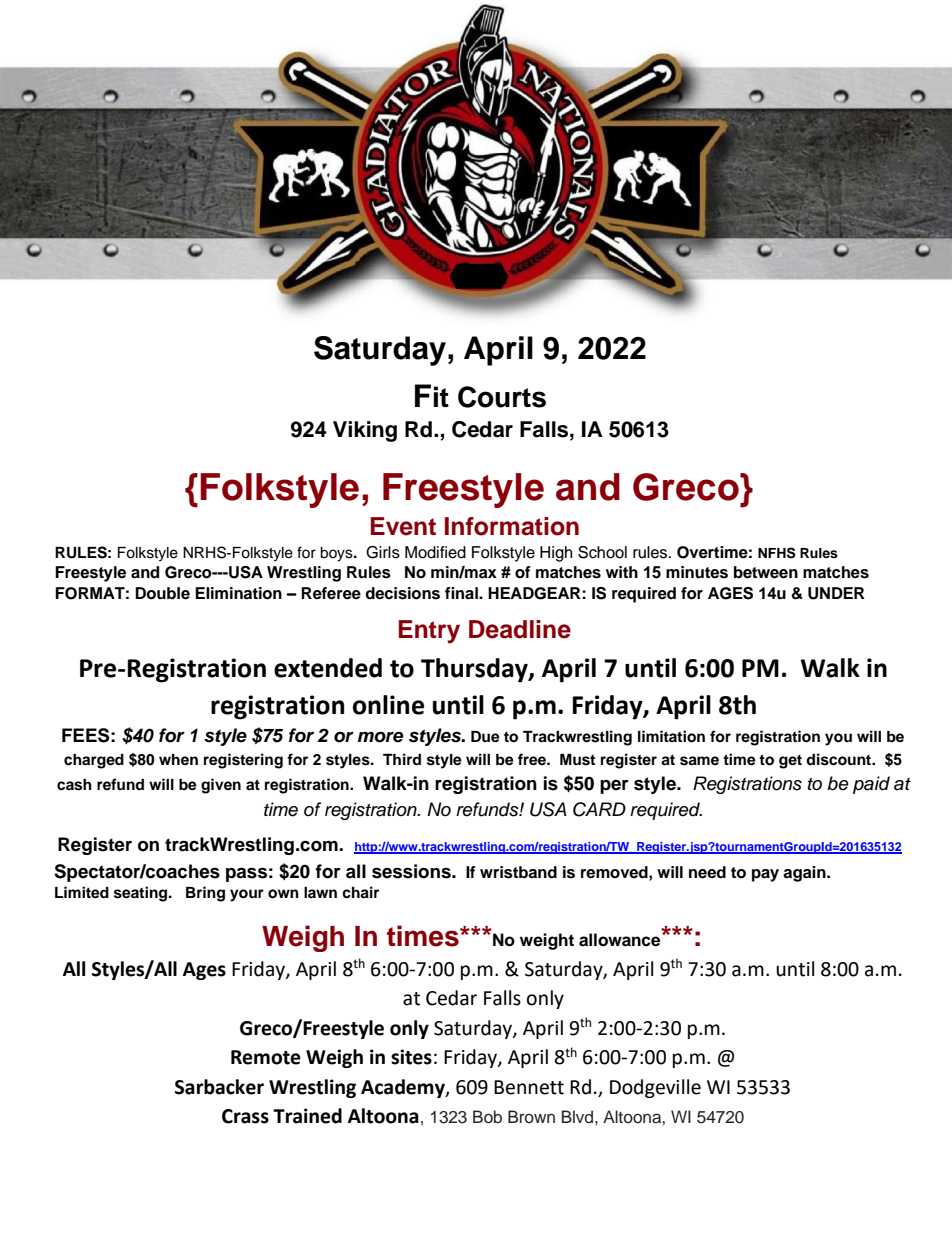 Image resolution: width=952 pixels, height=1233 pixels. What do you see at coordinates (518, 872) in the screenshot?
I see `wristband` at bounding box center [518, 872].
